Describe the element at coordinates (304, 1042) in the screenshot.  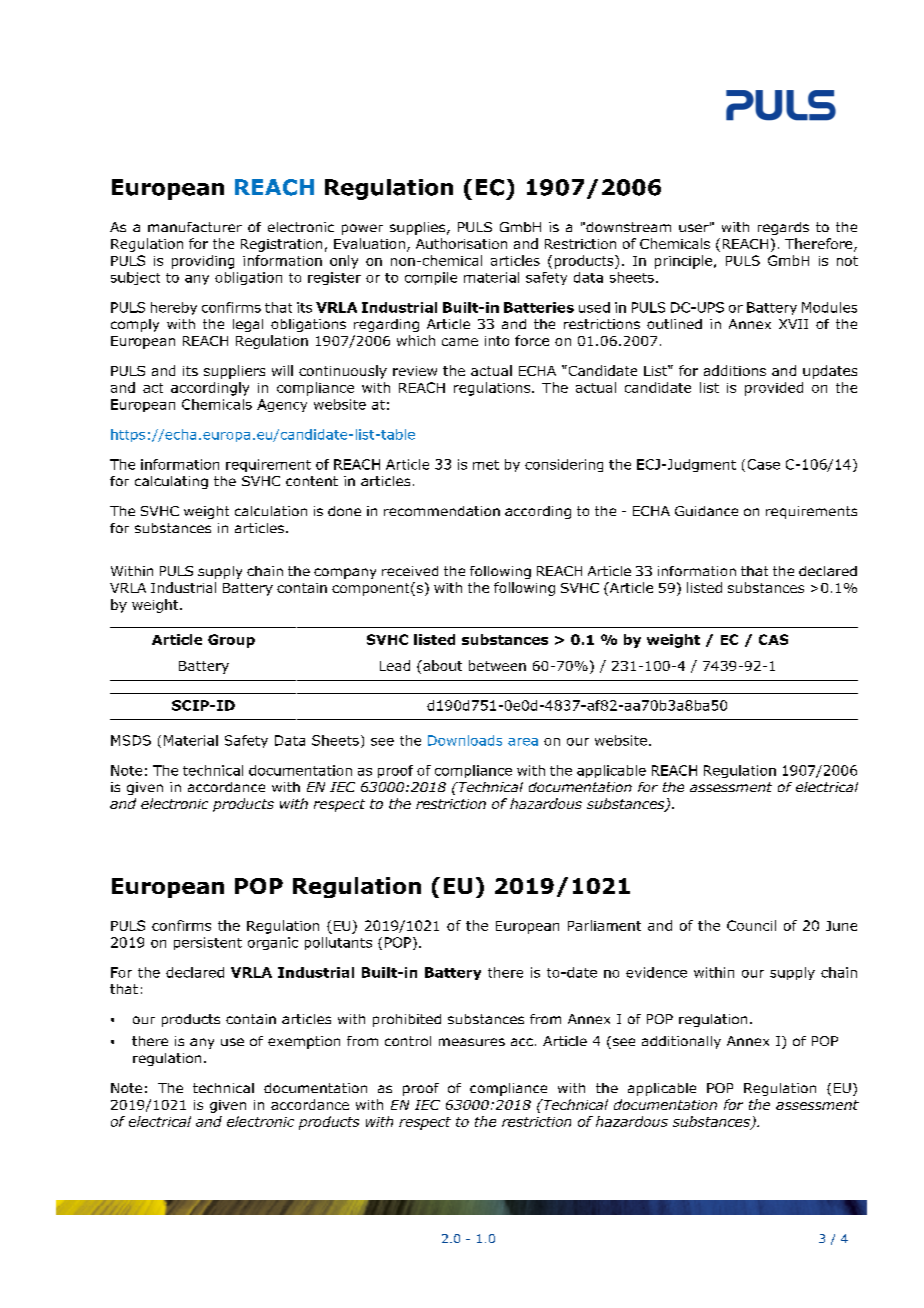
I see `exemption` at that location.
